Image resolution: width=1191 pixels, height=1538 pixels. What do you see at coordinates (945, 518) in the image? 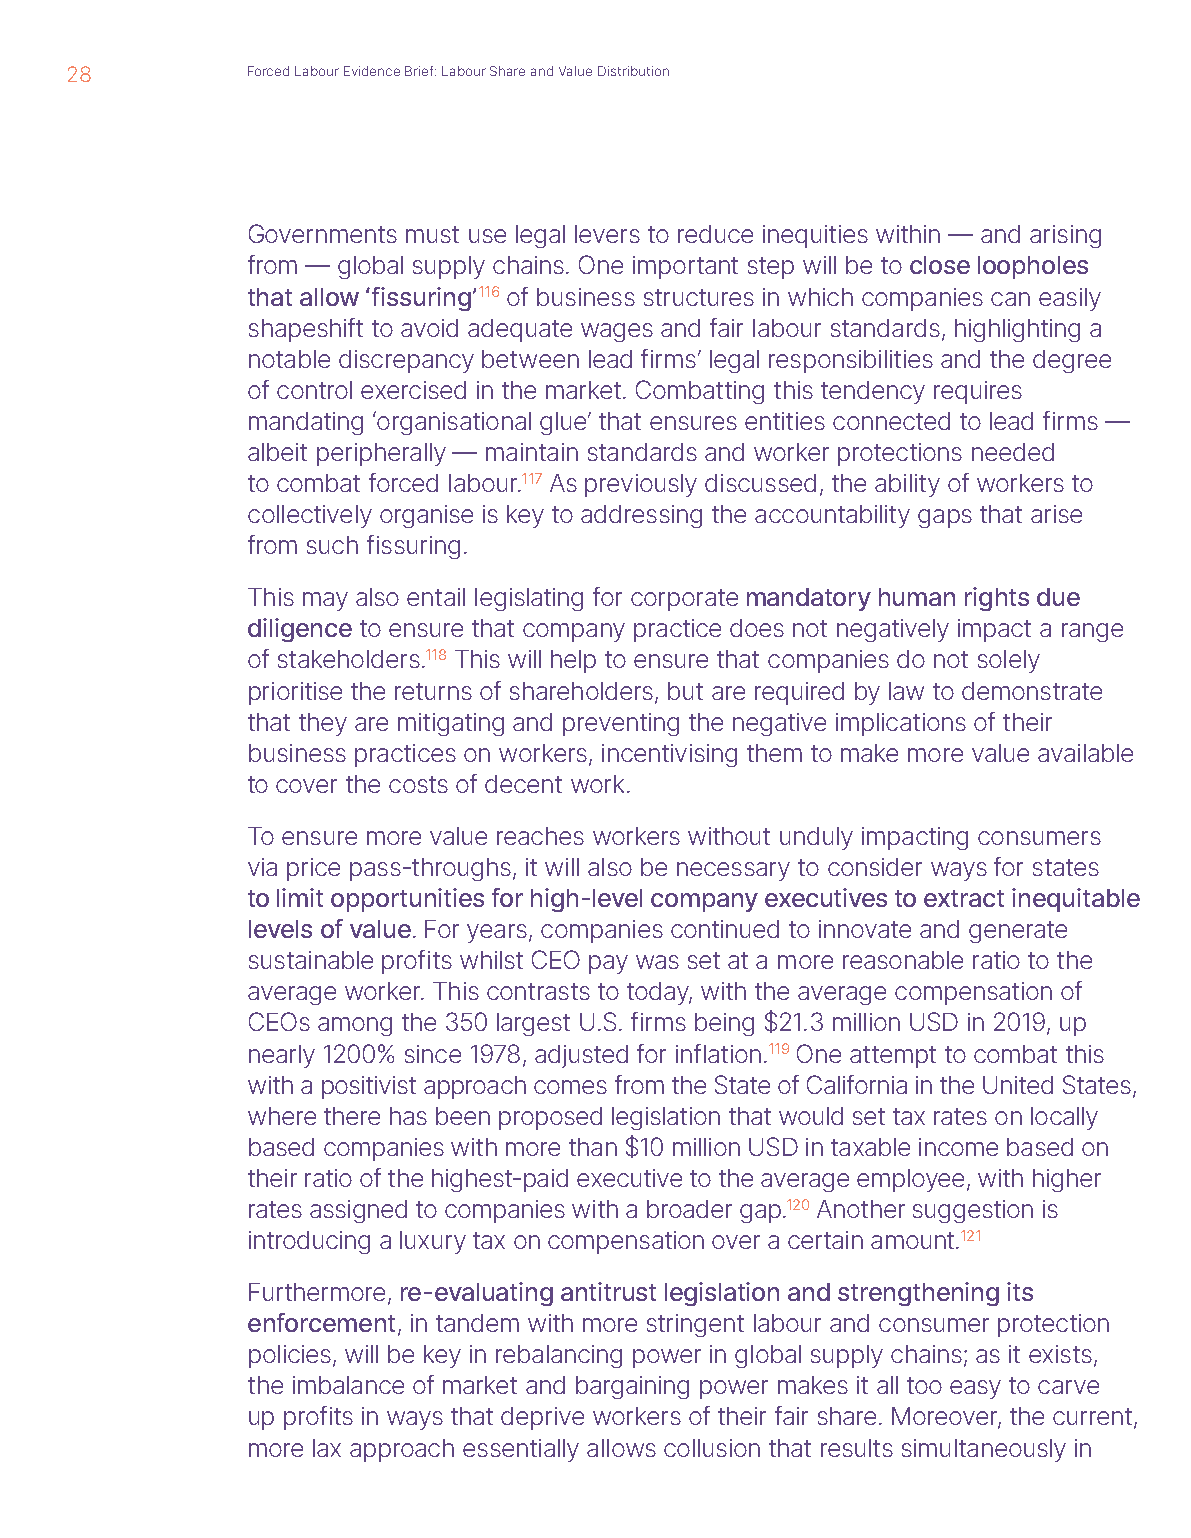
I see `gaps` at bounding box center [945, 518].
